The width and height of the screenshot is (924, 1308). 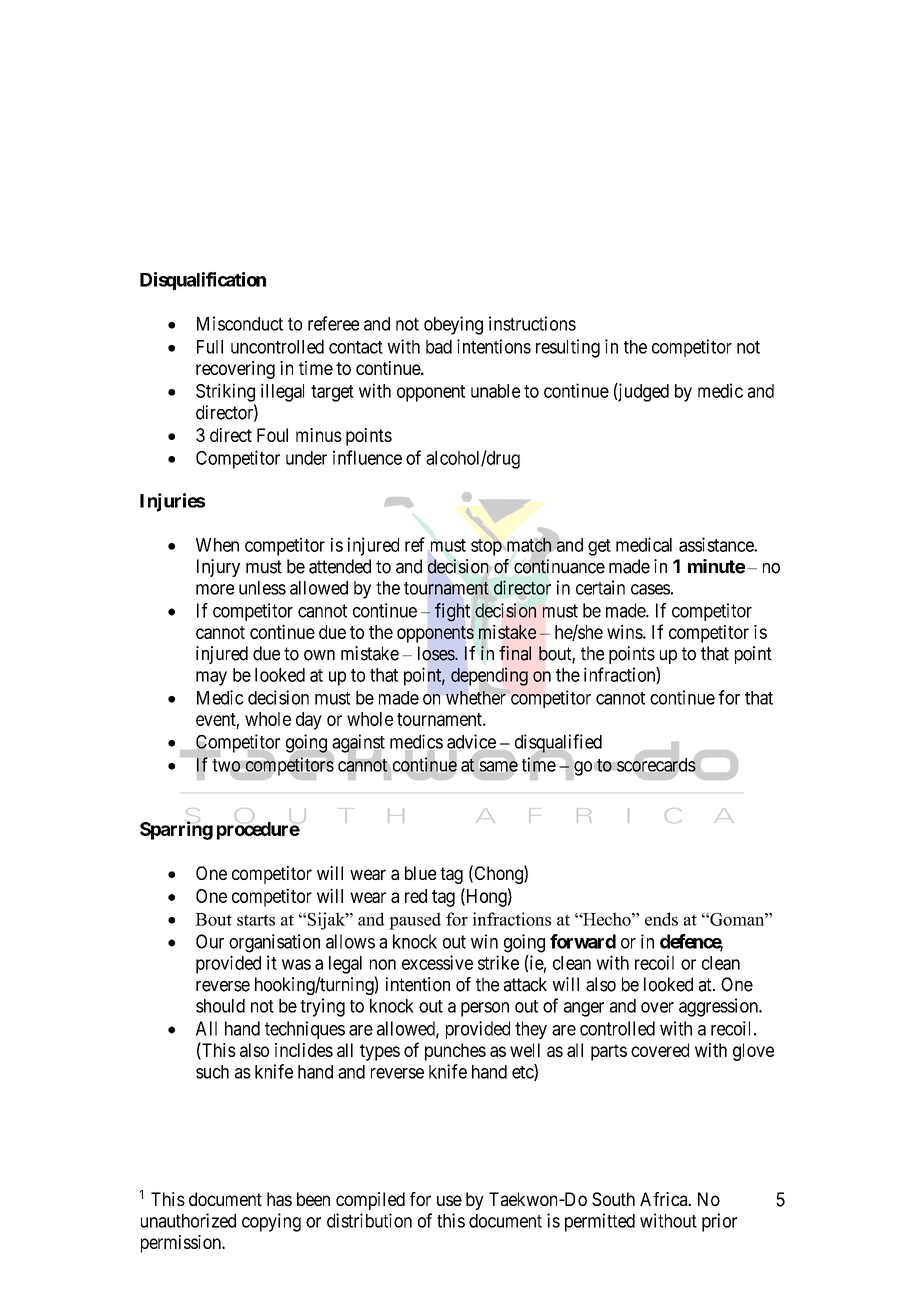 What do you see at coordinates (650, 589) in the screenshot?
I see `cases` at bounding box center [650, 589].
